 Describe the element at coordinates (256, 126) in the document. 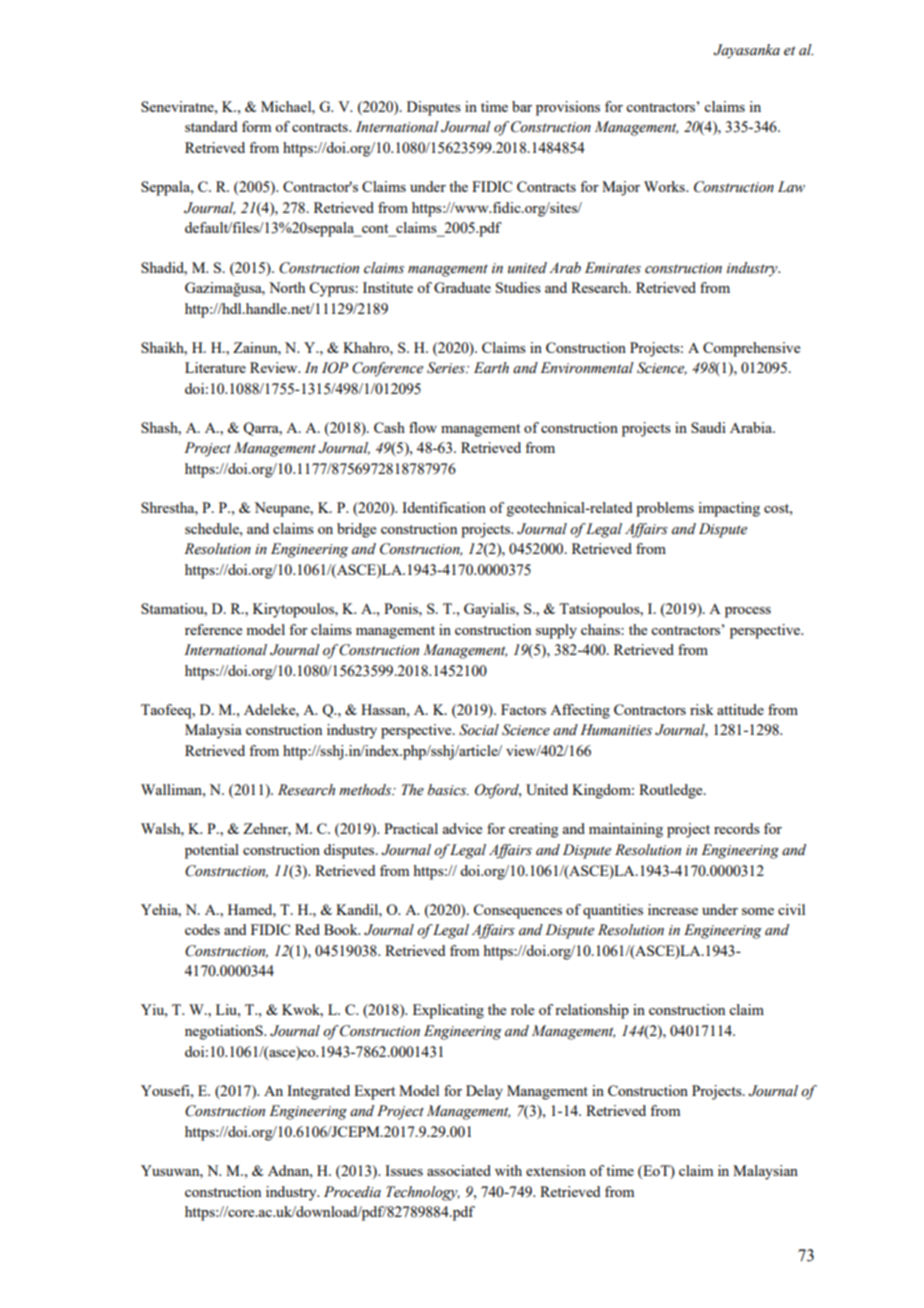

I see `form` at that location.
